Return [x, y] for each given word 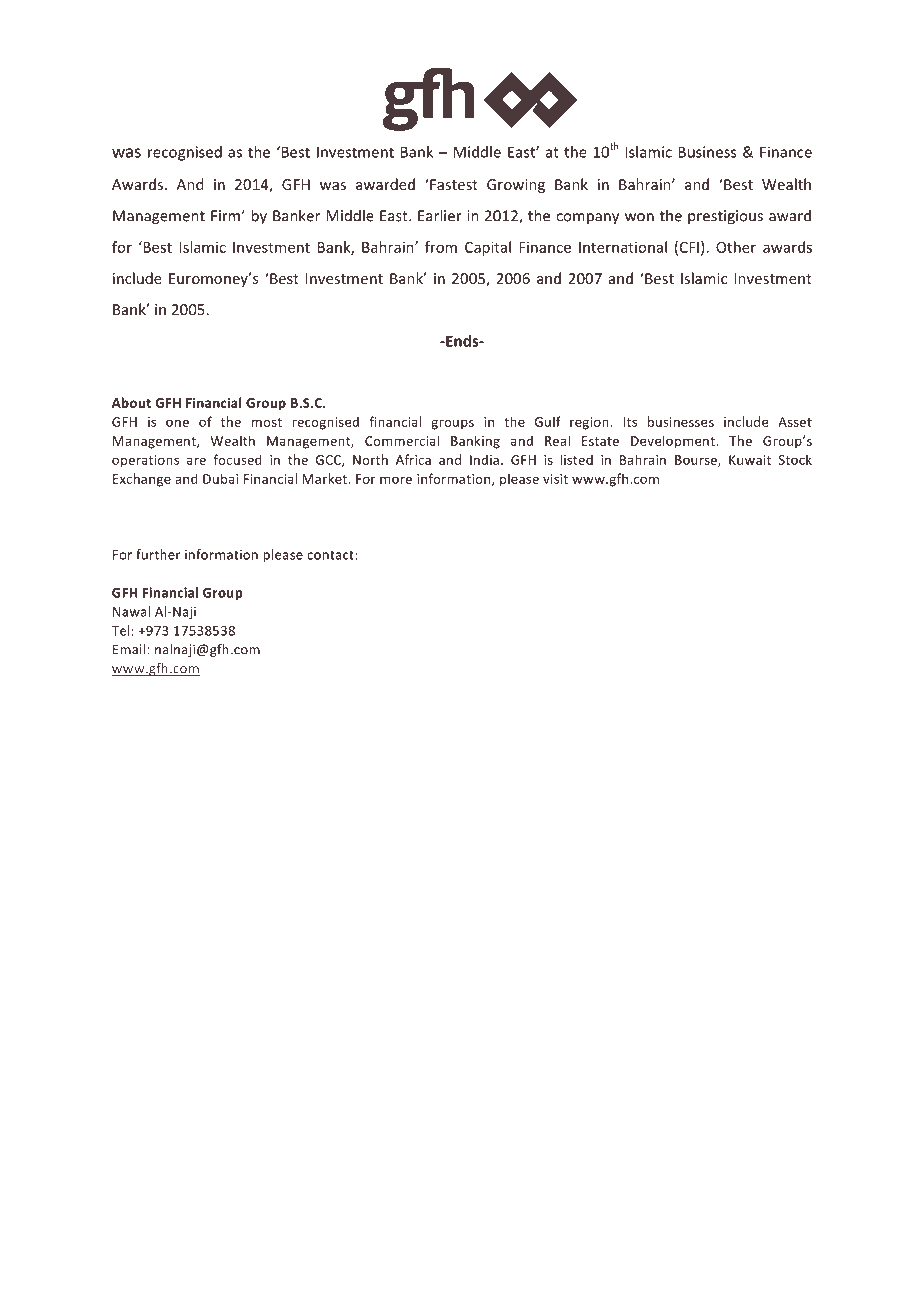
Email [130, 649]
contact [331, 555]
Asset [795, 422]
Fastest [453, 184]
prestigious [725, 217]
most [267, 422]
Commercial [402, 440]
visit [555, 479]
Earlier [440, 215]
